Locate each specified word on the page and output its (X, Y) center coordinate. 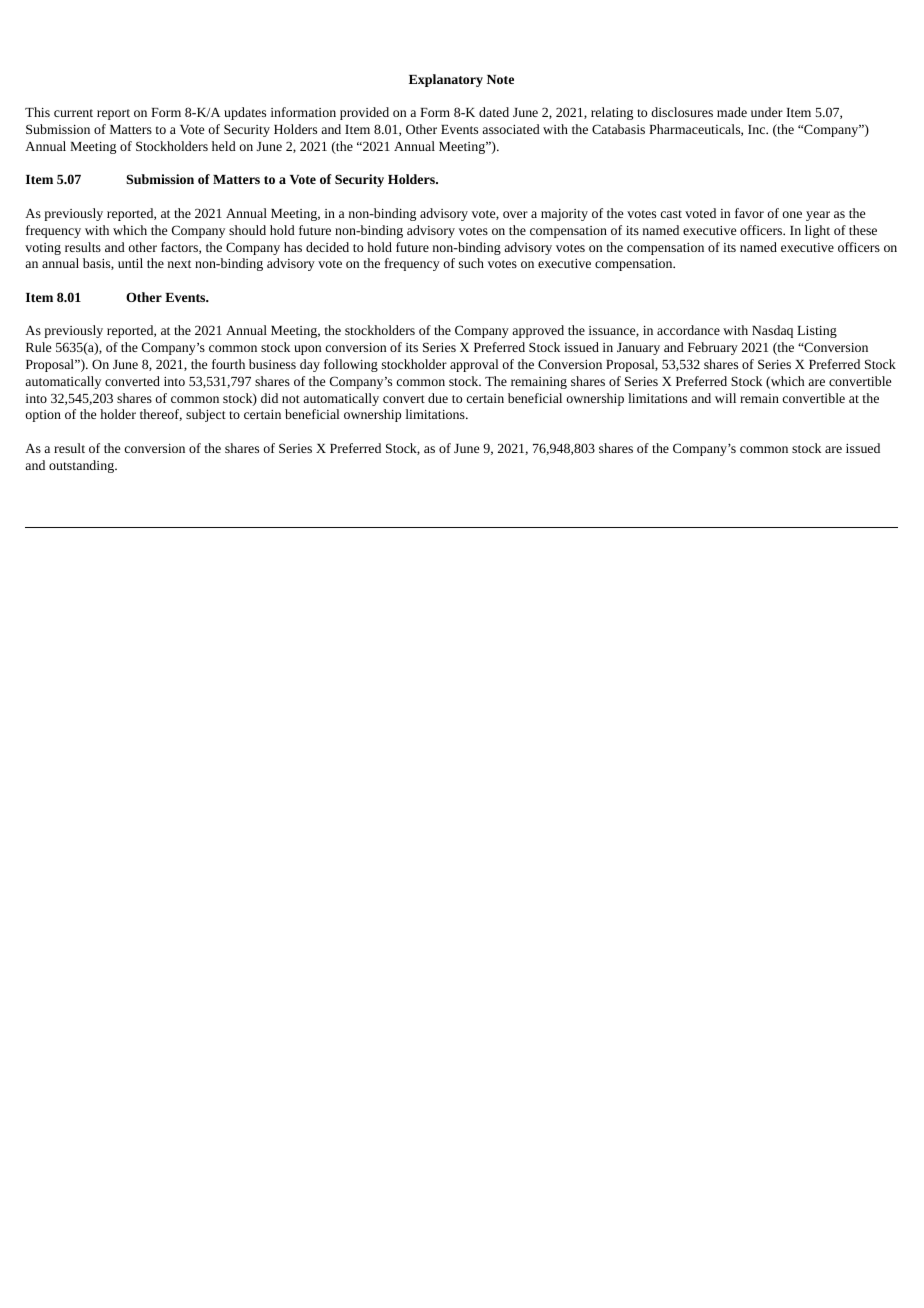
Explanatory (446, 80)
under (767, 112)
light (817, 231)
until (130, 263)
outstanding (83, 466)
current (73, 113)
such (471, 263)
